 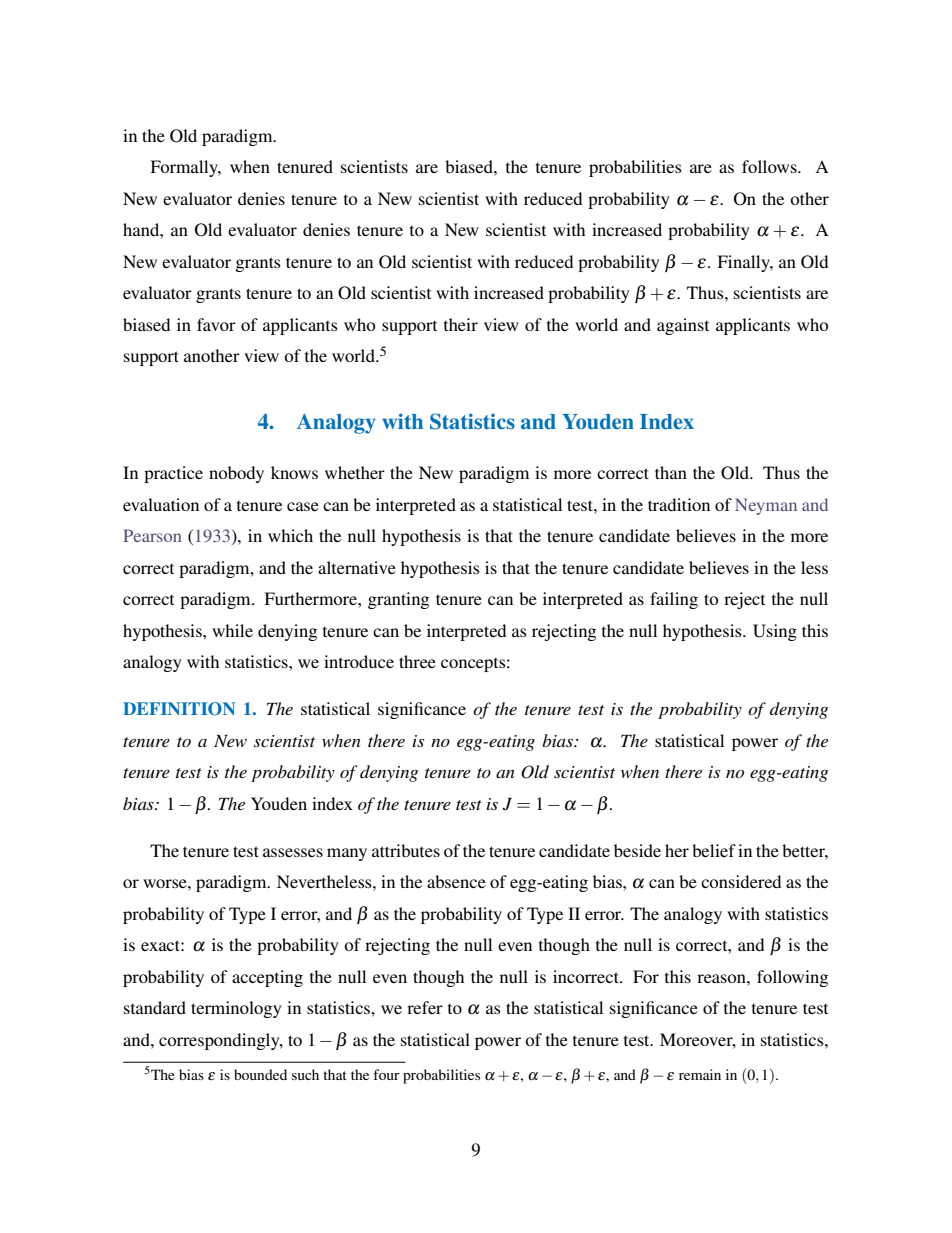 What do you see at coordinates (425, 1007) in the image?
I see `refer` at bounding box center [425, 1007].
